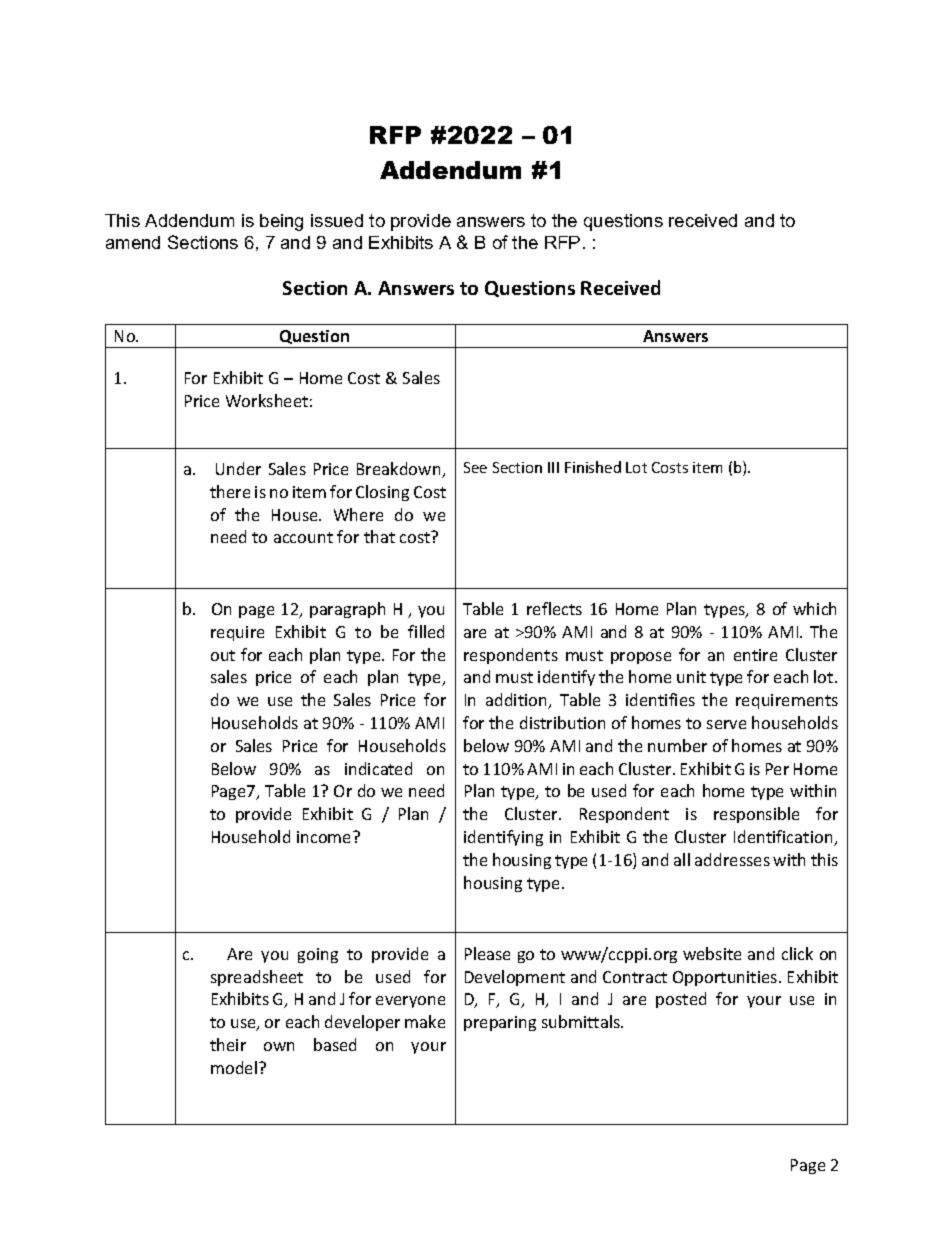 Image resolution: width=952 pixels, height=1233 pixels. Describe the element at coordinates (223, 655) in the screenshot. I see `out` at that location.
